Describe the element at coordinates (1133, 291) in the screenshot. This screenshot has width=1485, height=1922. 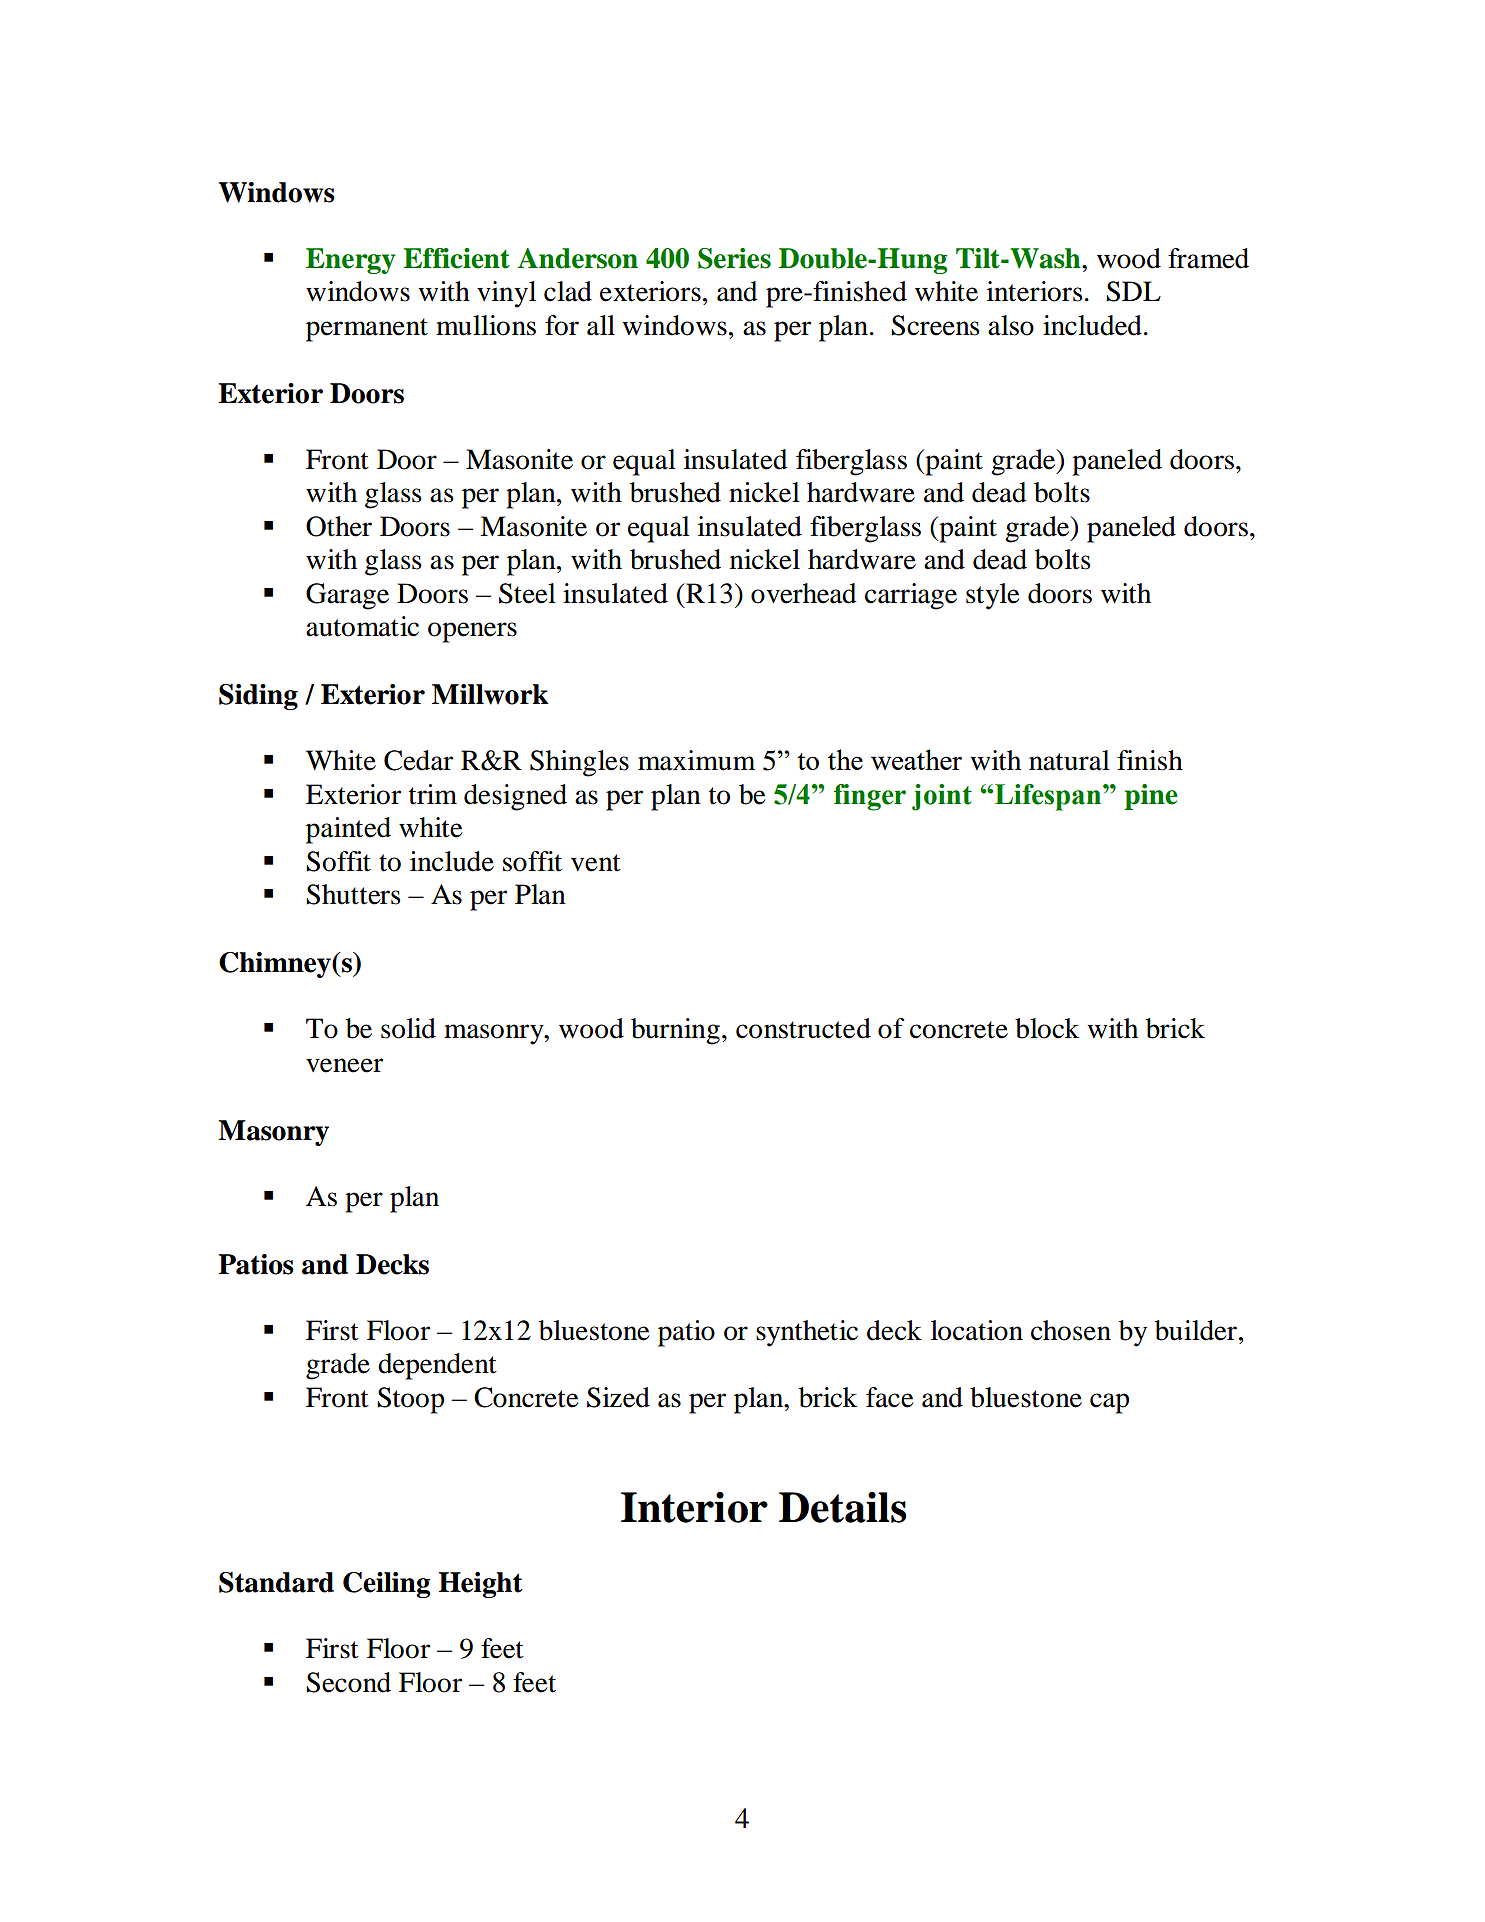
I see `SDL` at that location.
